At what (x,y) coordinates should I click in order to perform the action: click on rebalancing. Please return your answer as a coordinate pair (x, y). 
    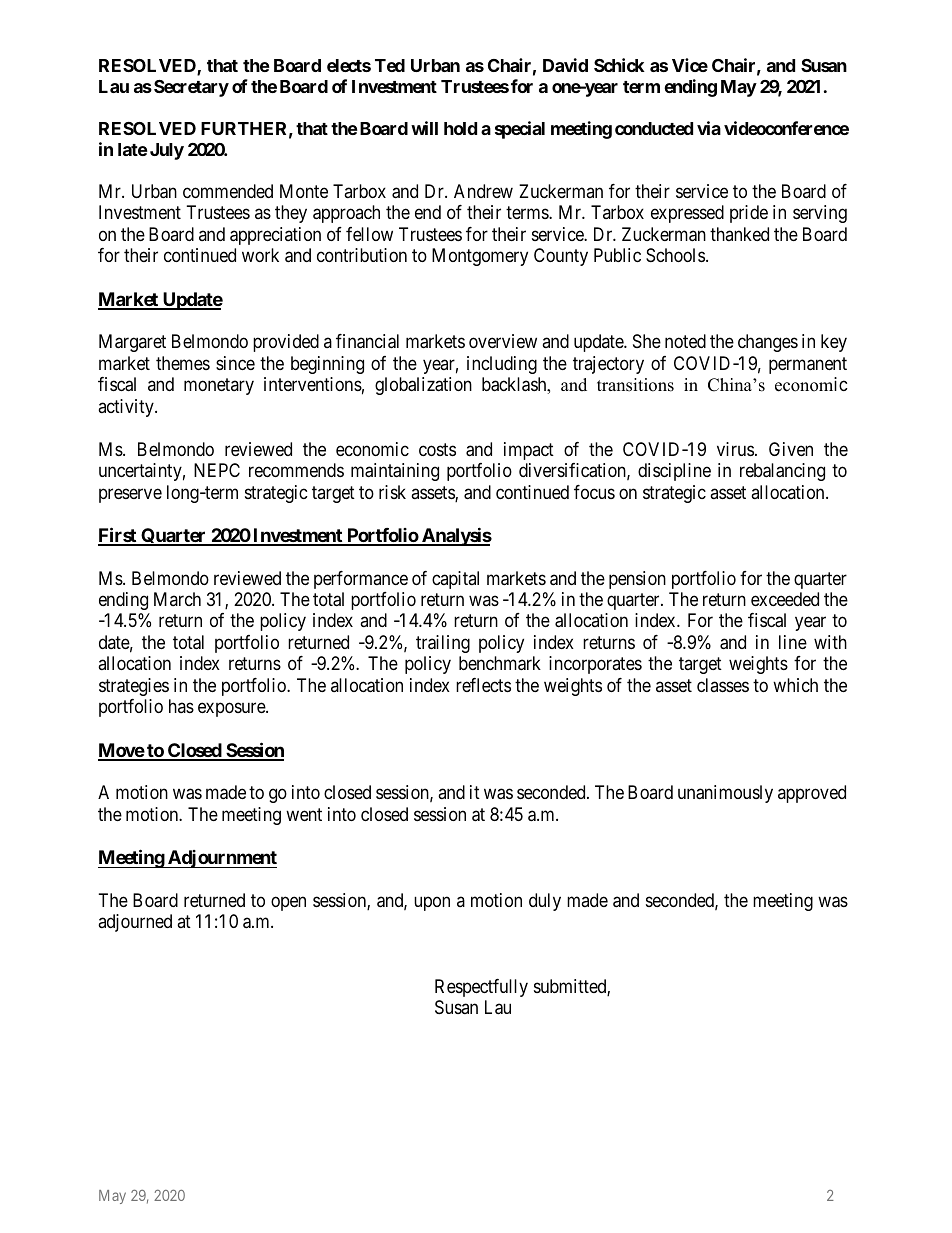
    Looking at the image, I should click on (782, 472).
